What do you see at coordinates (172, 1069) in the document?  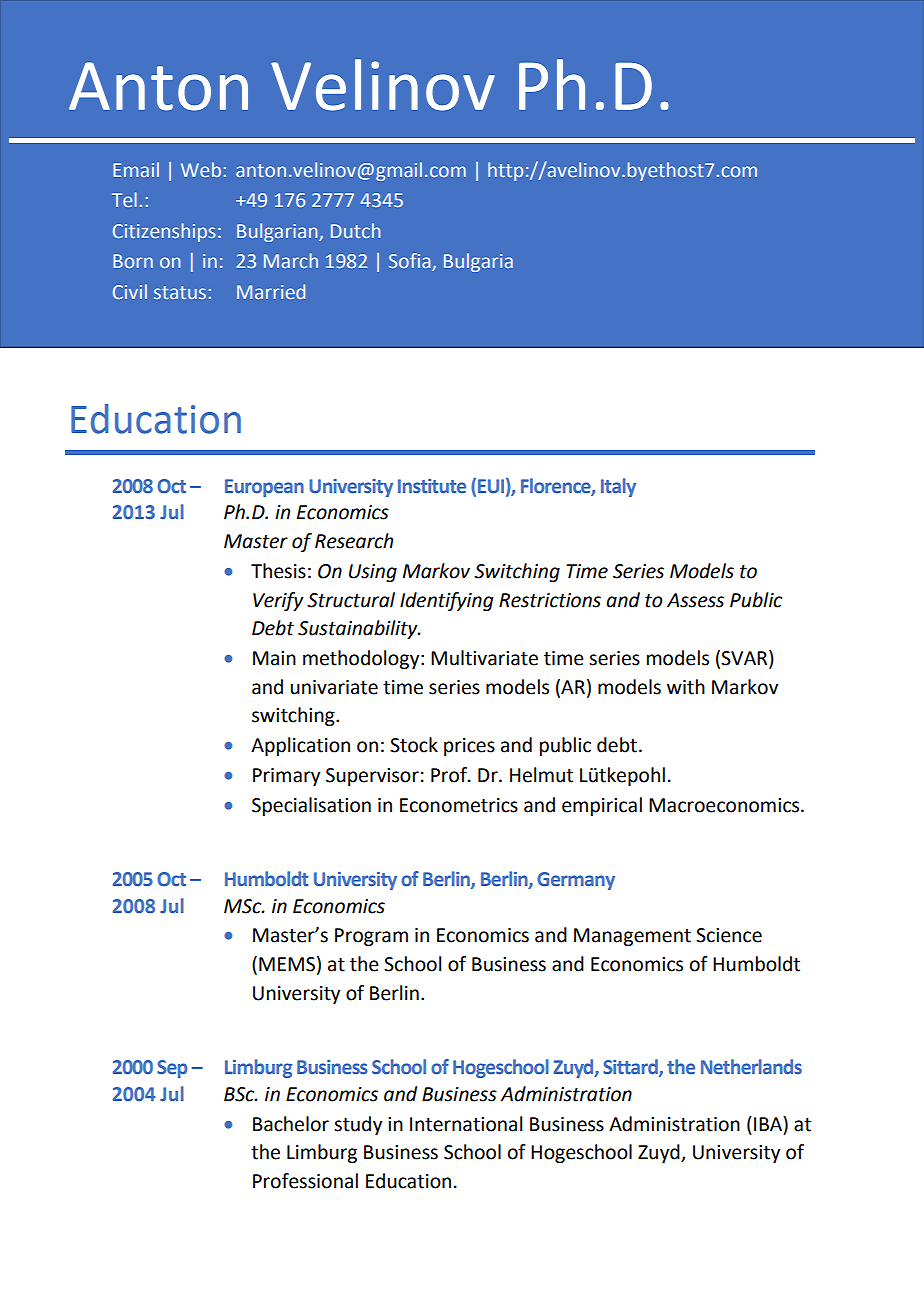 I see `Sep` at bounding box center [172, 1069].
